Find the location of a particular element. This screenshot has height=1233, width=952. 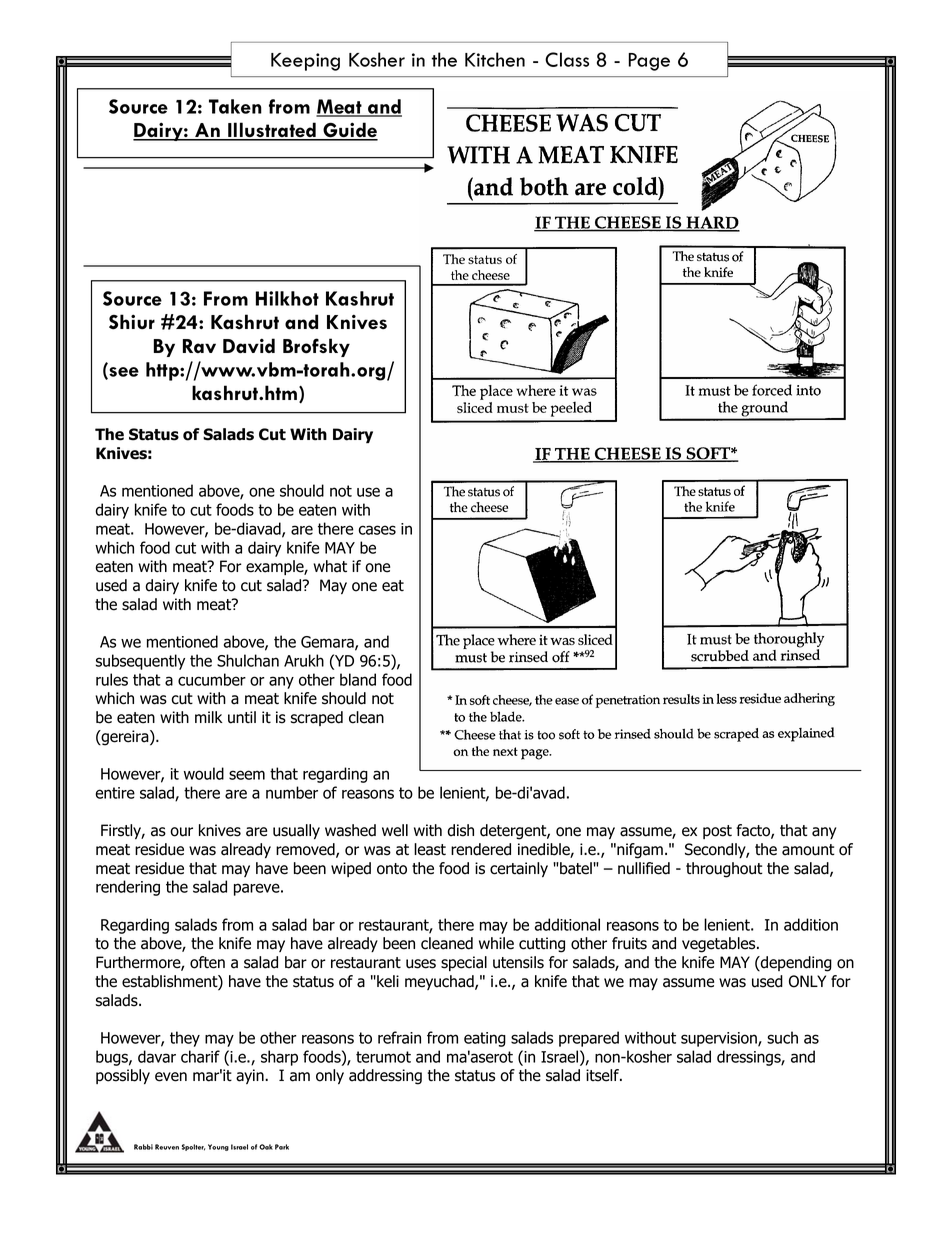

throughout is located at coordinates (724, 870).
